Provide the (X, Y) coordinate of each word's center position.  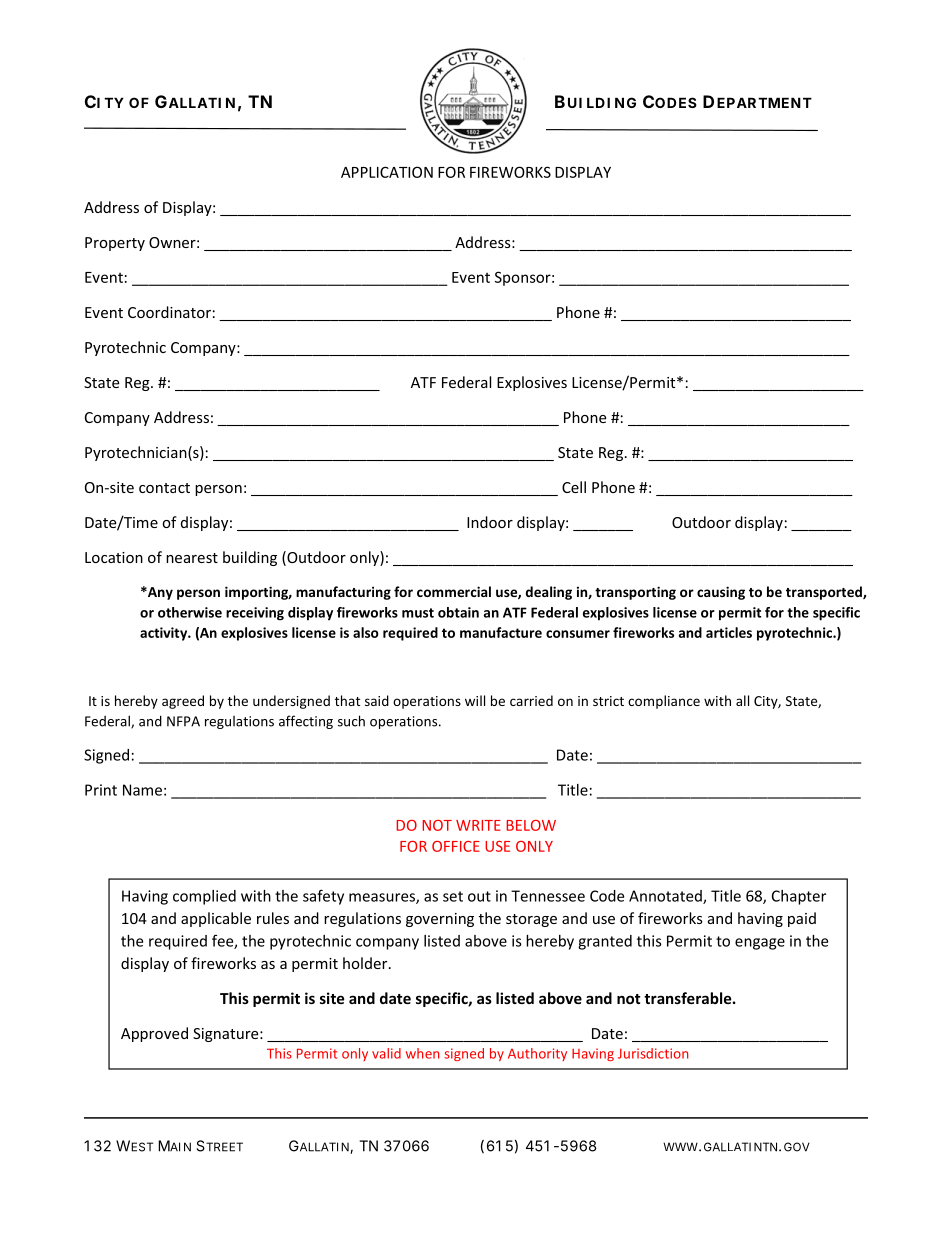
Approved (154, 1034)
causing (721, 593)
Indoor (490, 522)
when (422, 1053)
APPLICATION (387, 172)
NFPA (183, 721)
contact (164, 488)
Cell (574, 487)
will (475, 700)
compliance (664, 702)
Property (115, 244)
